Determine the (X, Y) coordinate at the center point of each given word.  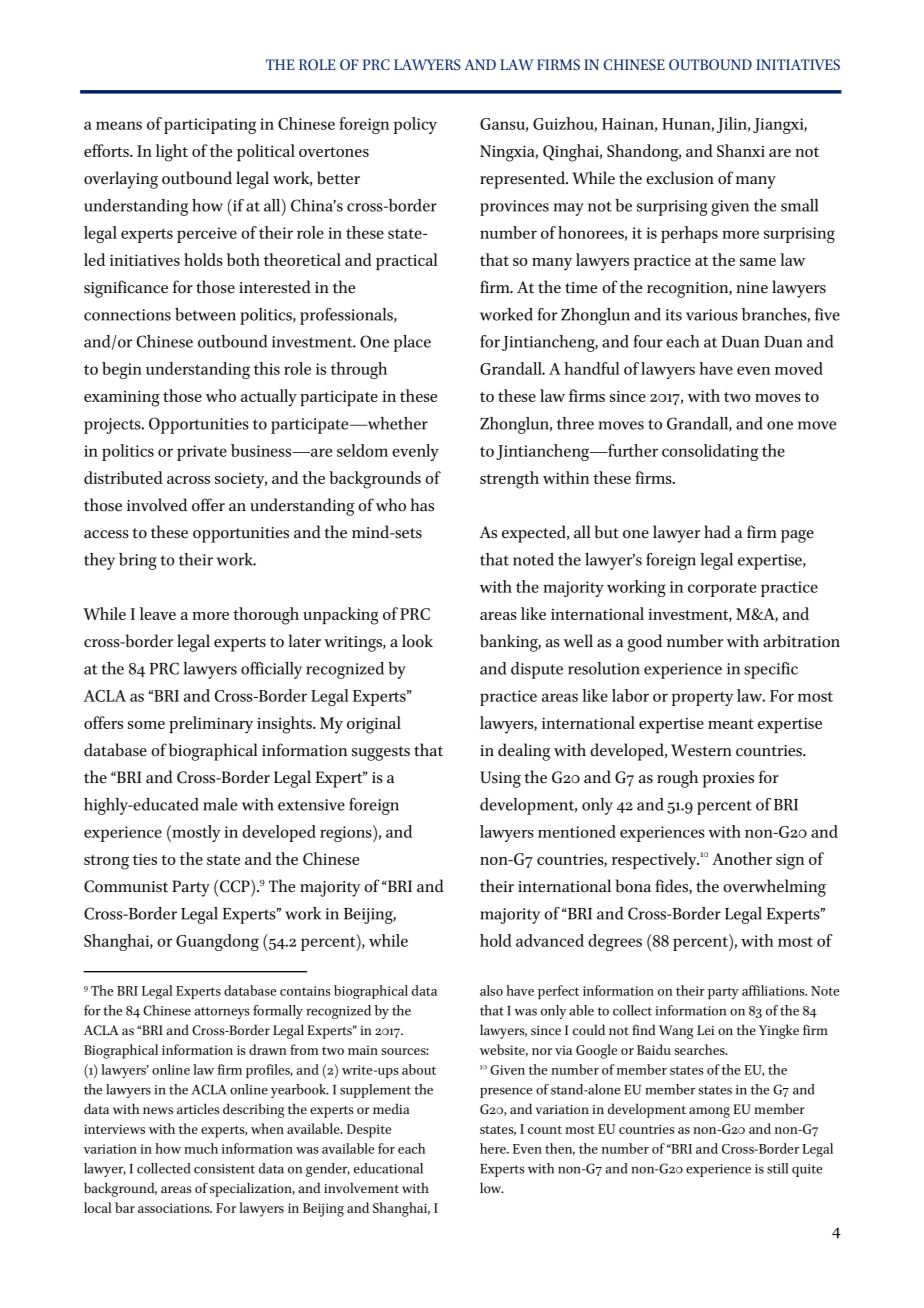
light (172, 153)
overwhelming (774, 888)
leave (158, 613)
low (492, 1187)
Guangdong (217, 942)
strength (509, 480)
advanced (550, 940)
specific (771, 670)
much (201, 1148)
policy (415, 125)
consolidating (710, 452)
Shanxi (741, 150)
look (417, 641)
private (202, 453)
